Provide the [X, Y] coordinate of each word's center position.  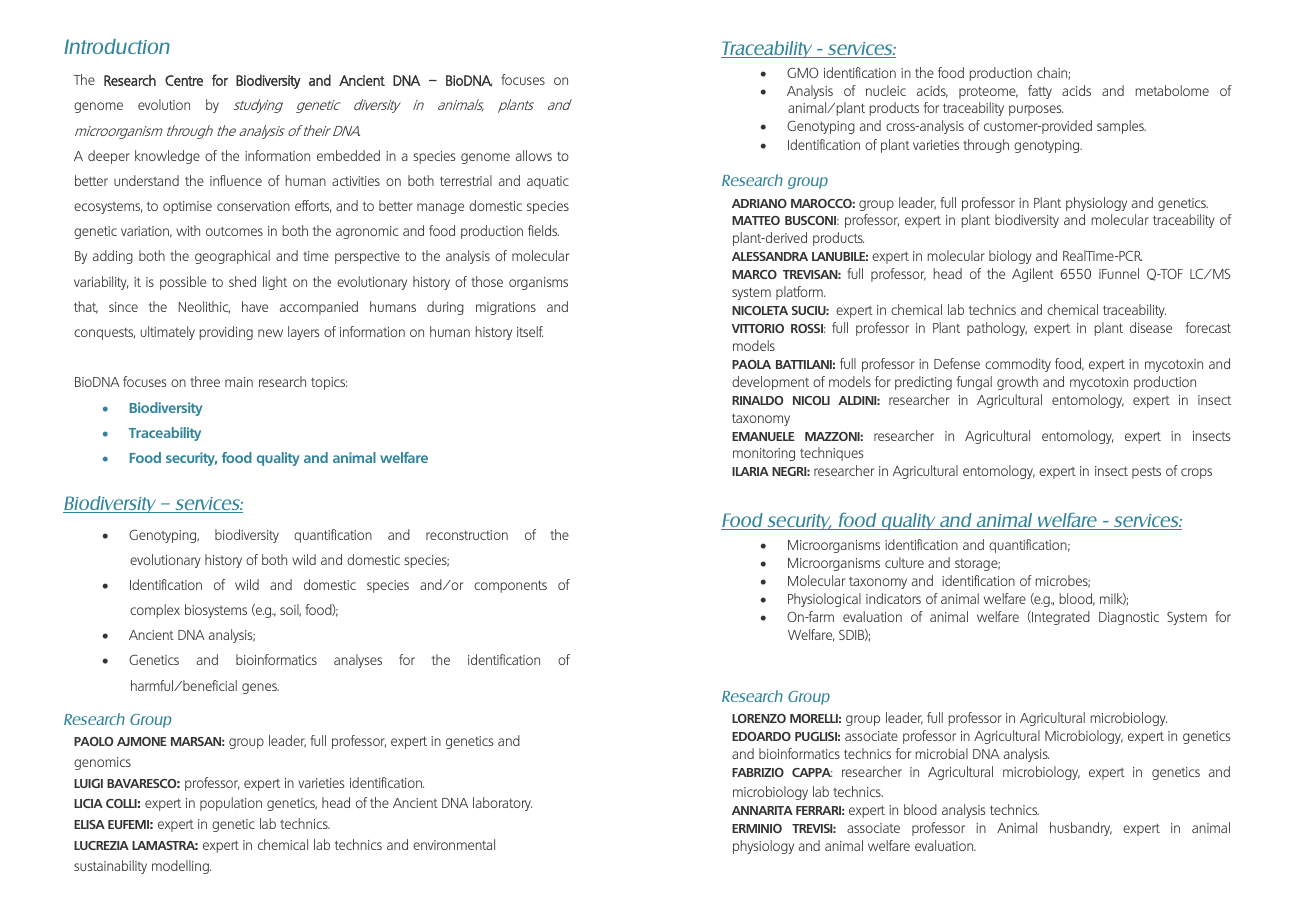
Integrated [1060, 618]
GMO [802, 72]
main [239, 382]
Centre [184, 80]
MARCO [754, 274]
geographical [232, 257]
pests [1146, 472]
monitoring [764, 454]
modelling [181, 867]
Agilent [1033, 275]
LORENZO [759, 718]
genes [260, 688]
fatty [1040, 92]
